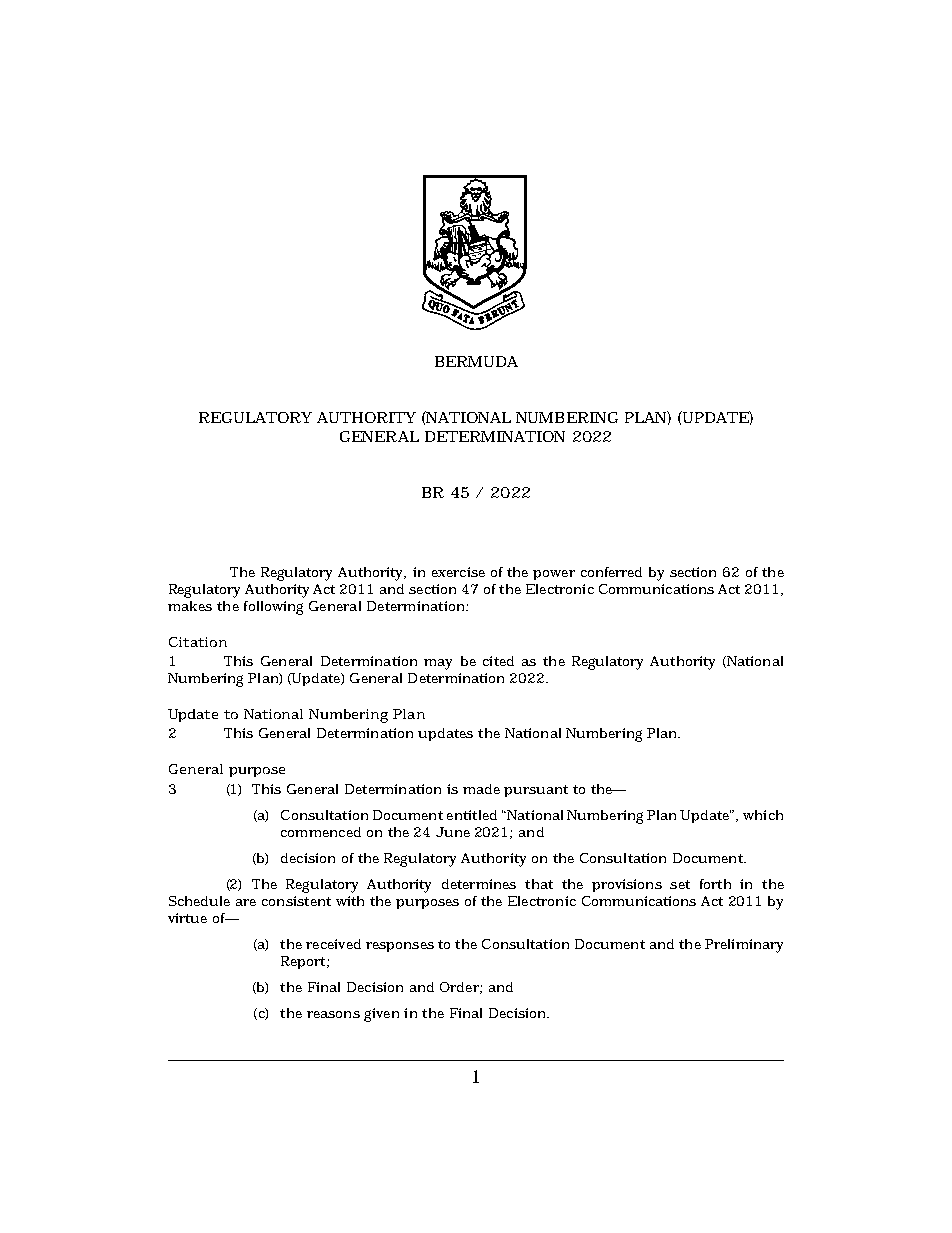 The image size is (952, 1233). What do you see at coordinates (304, 962) in the document?
I see `Report` at bounding box center [304, 962].
